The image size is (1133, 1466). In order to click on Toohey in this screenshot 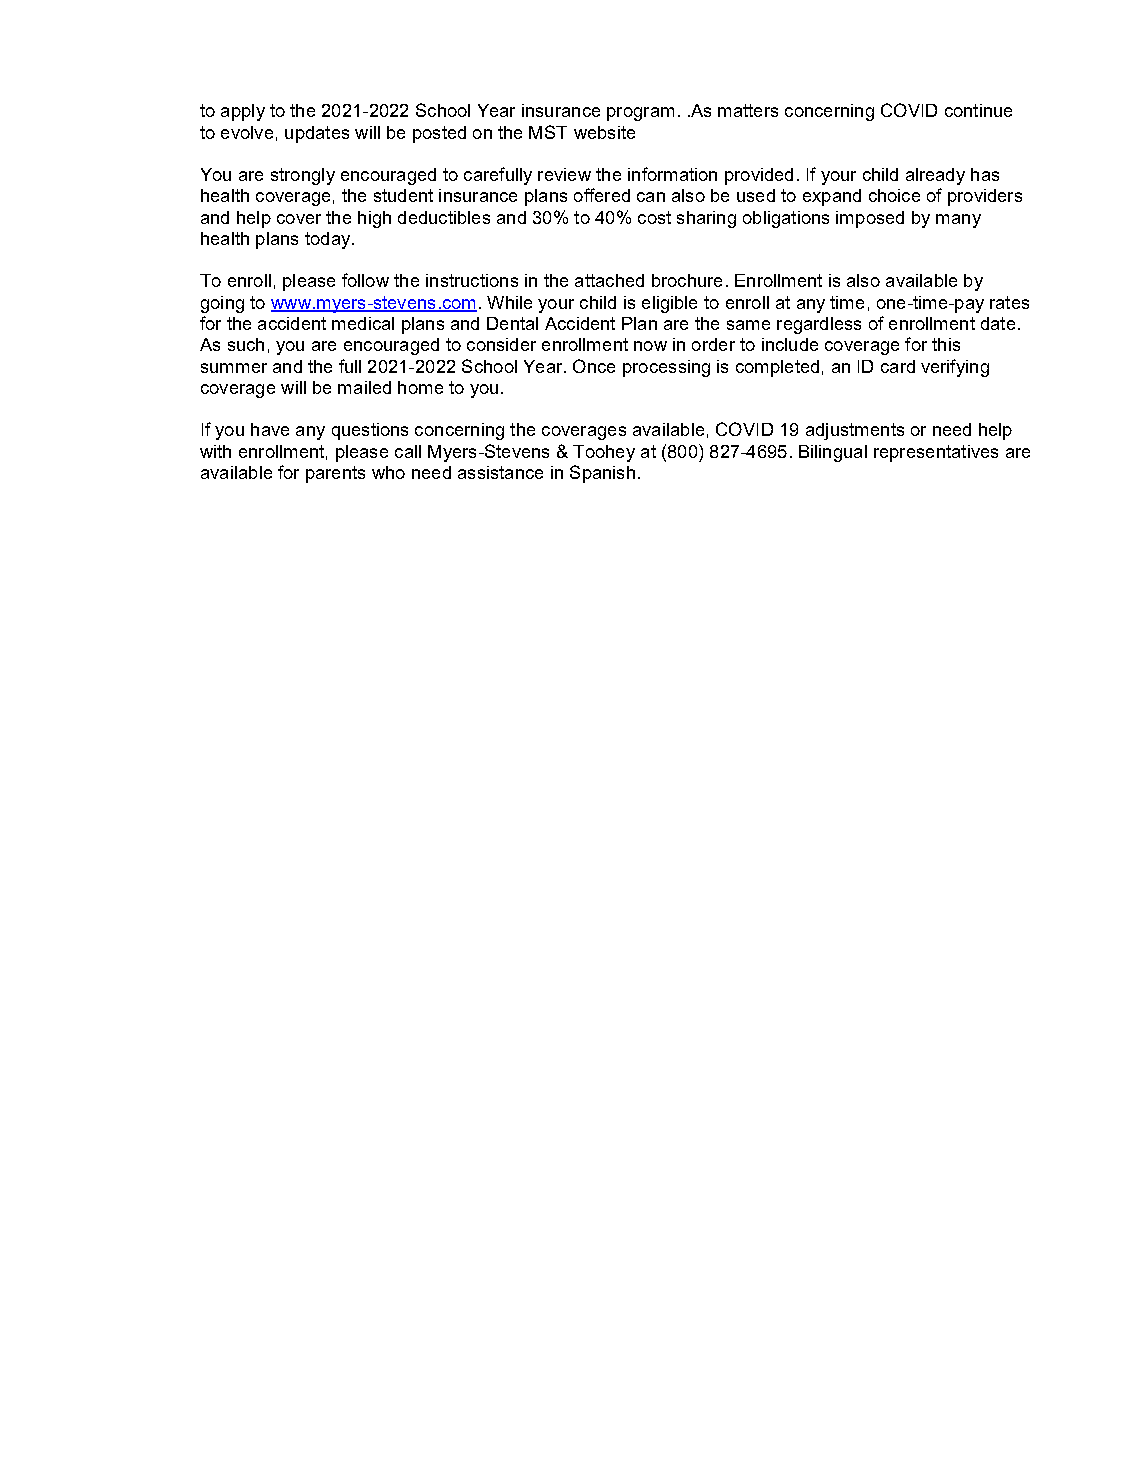, I will do `click(604, 453)`.
